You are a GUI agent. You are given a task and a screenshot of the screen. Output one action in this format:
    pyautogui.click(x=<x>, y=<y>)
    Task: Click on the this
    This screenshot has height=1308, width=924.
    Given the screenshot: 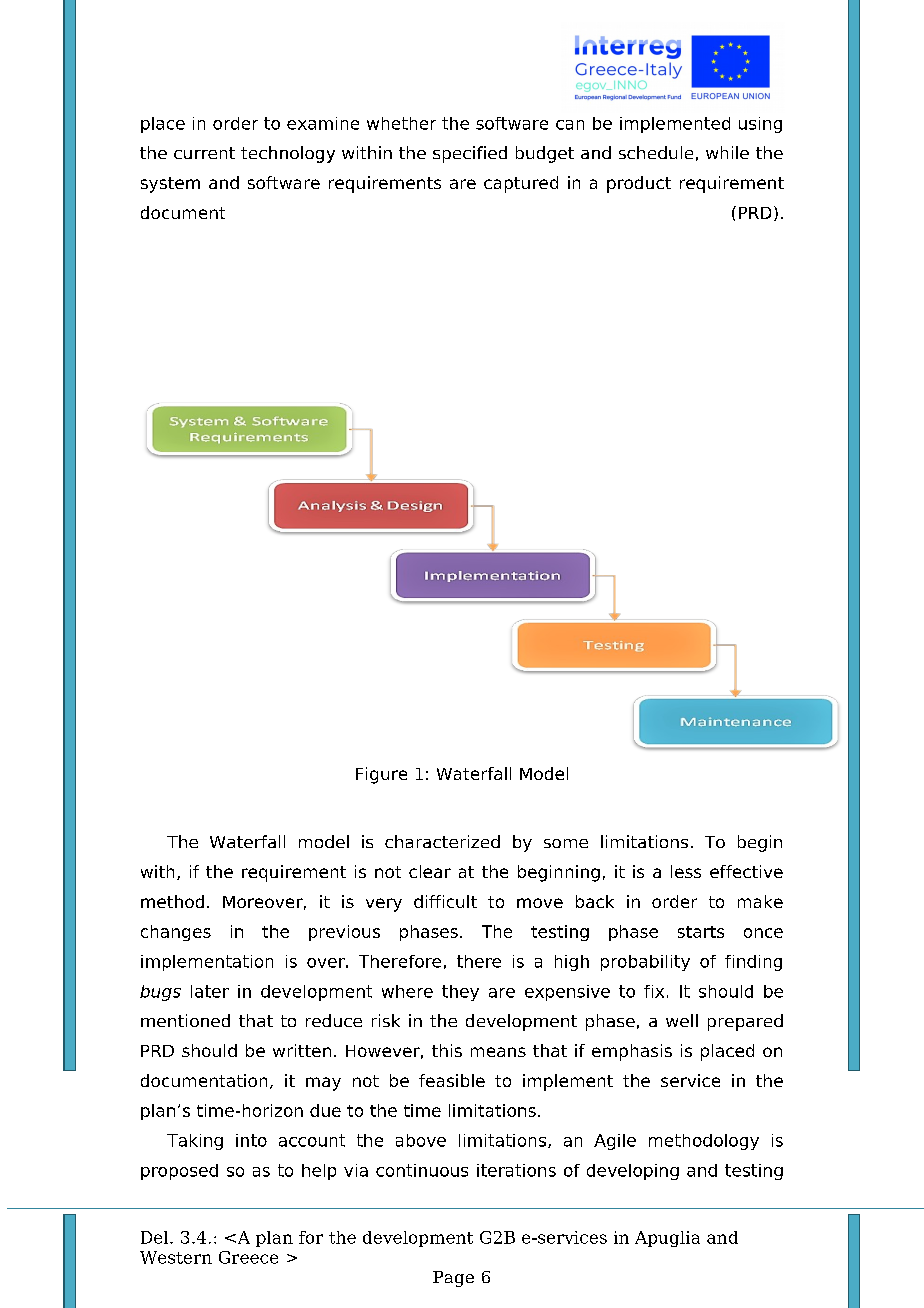 What is the action you would take?
    pyautogui.click(x=447, y=1050)
